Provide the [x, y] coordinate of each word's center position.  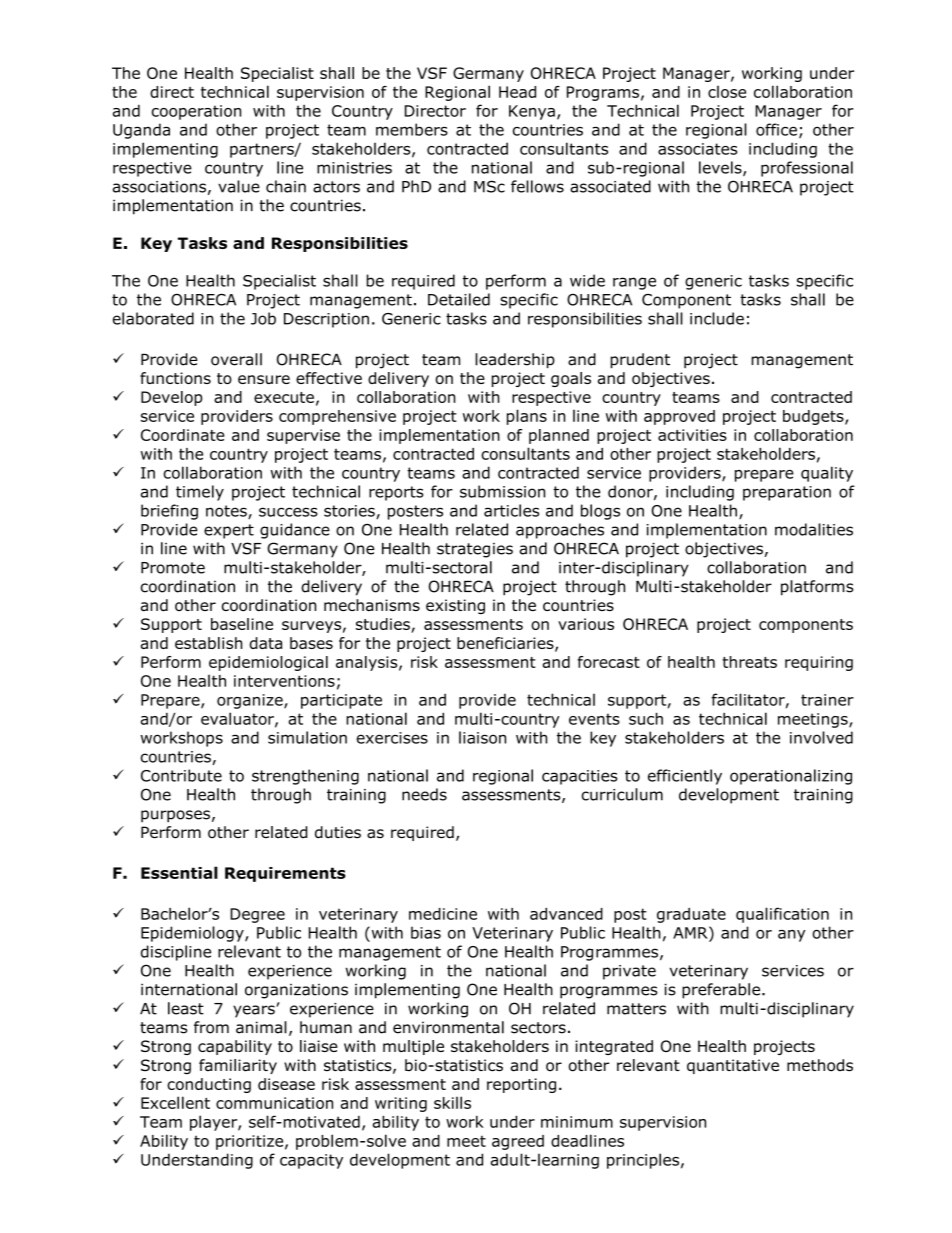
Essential [179, 872]
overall [236, 359]
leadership [515, 361]
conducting [209, 1085]
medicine [443, 914]
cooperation [196, 112]
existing [455, 606]
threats [750, 662]
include [717, 318]
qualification [782, 915]
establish [209, 643]
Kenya [532, 112]
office [776, 129]
